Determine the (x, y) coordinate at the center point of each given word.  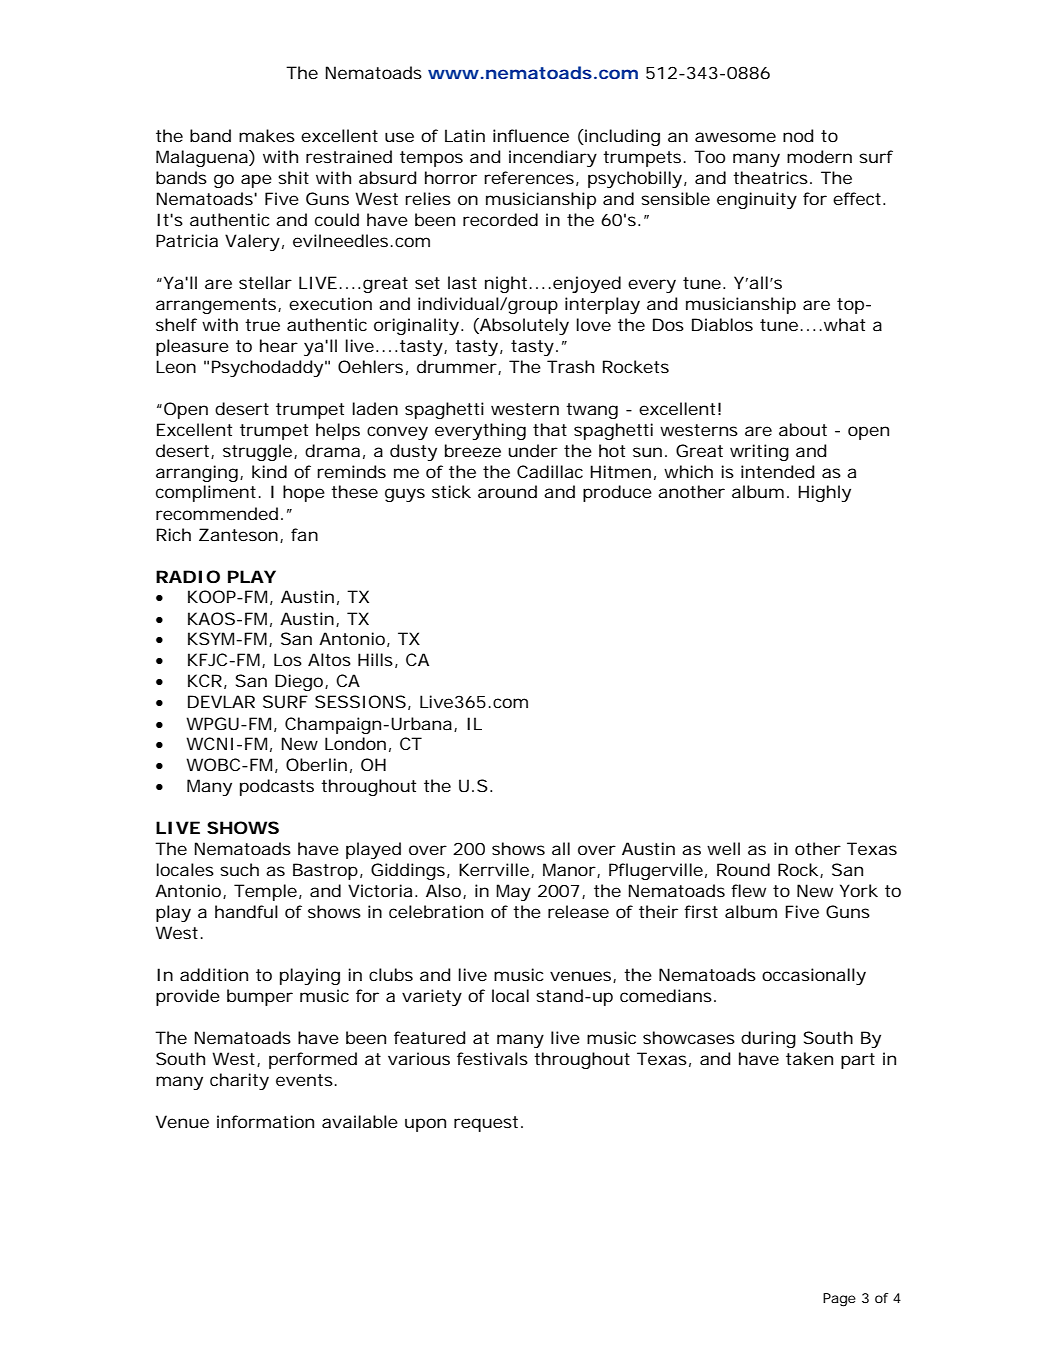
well (723, 848)
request (488, 1124)
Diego (301, 682)
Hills (378, 660)
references (531, 178)
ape (256, 181)
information (265, 1121)
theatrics (772, 177)
